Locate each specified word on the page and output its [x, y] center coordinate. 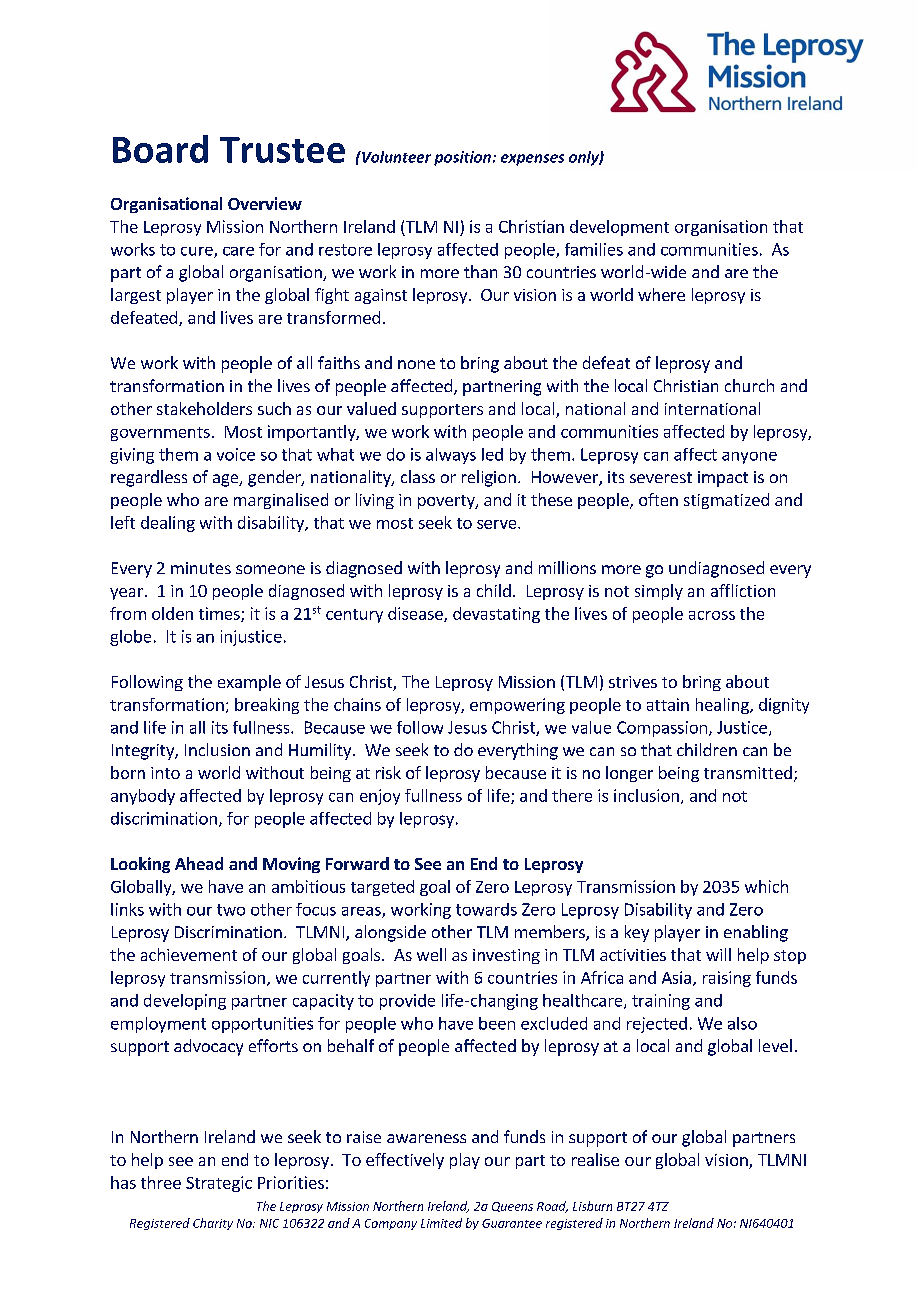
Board [160, 149]
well [431, 954]
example [249, 683]
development [619, 228]
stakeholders [204, 408]
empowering [517, 706]
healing [723, 706]
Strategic [219, 1184]
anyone [749, 458]
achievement [189, 954]
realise [595, 1159]
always [451, 456]
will [718, 954]
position [462, 158]
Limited [441, 1223]
